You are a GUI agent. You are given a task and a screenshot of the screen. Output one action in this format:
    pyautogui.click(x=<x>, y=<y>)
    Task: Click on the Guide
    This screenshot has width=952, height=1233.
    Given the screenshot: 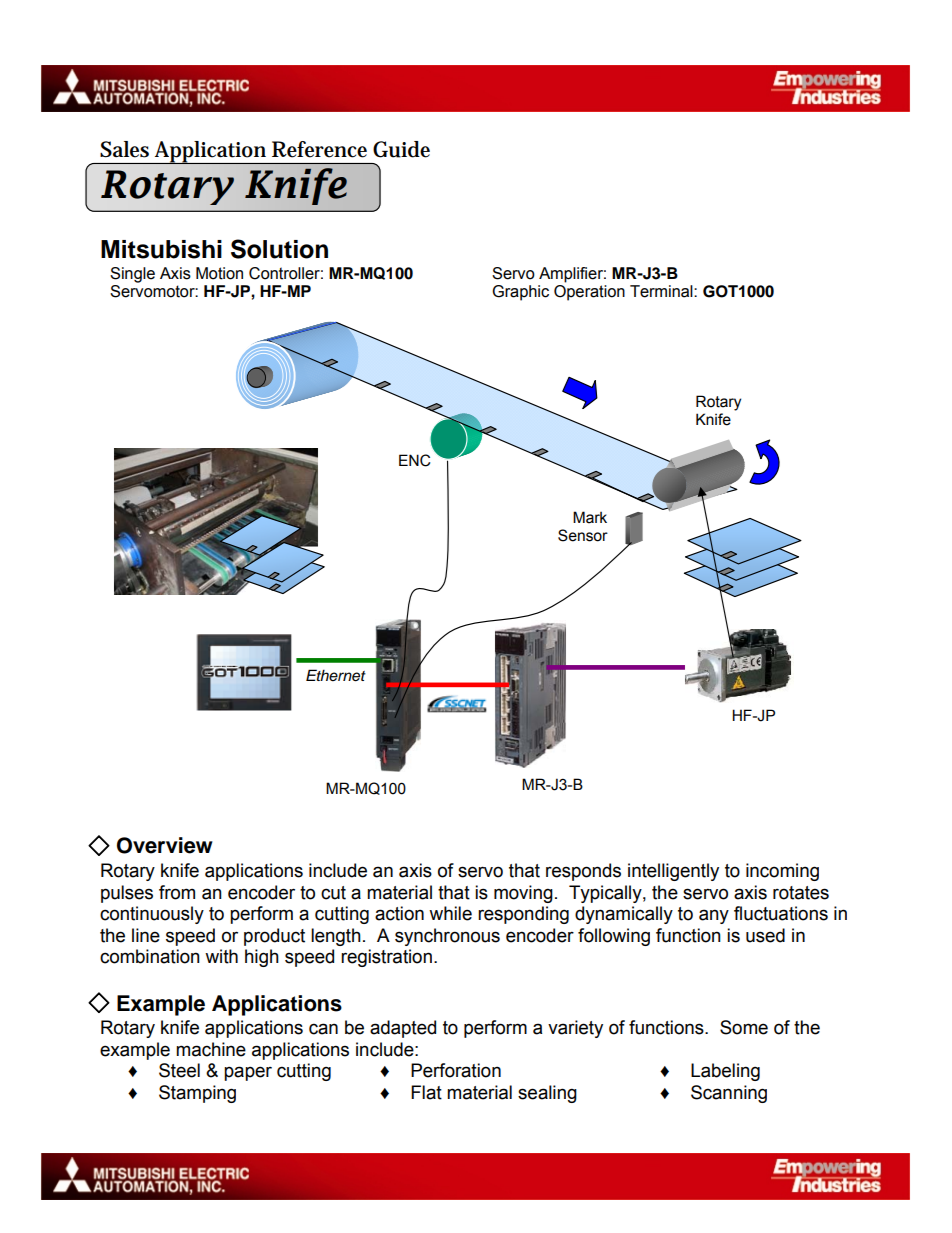 What is the action you would take?
    pyautogui.click(x=401, y=149)
